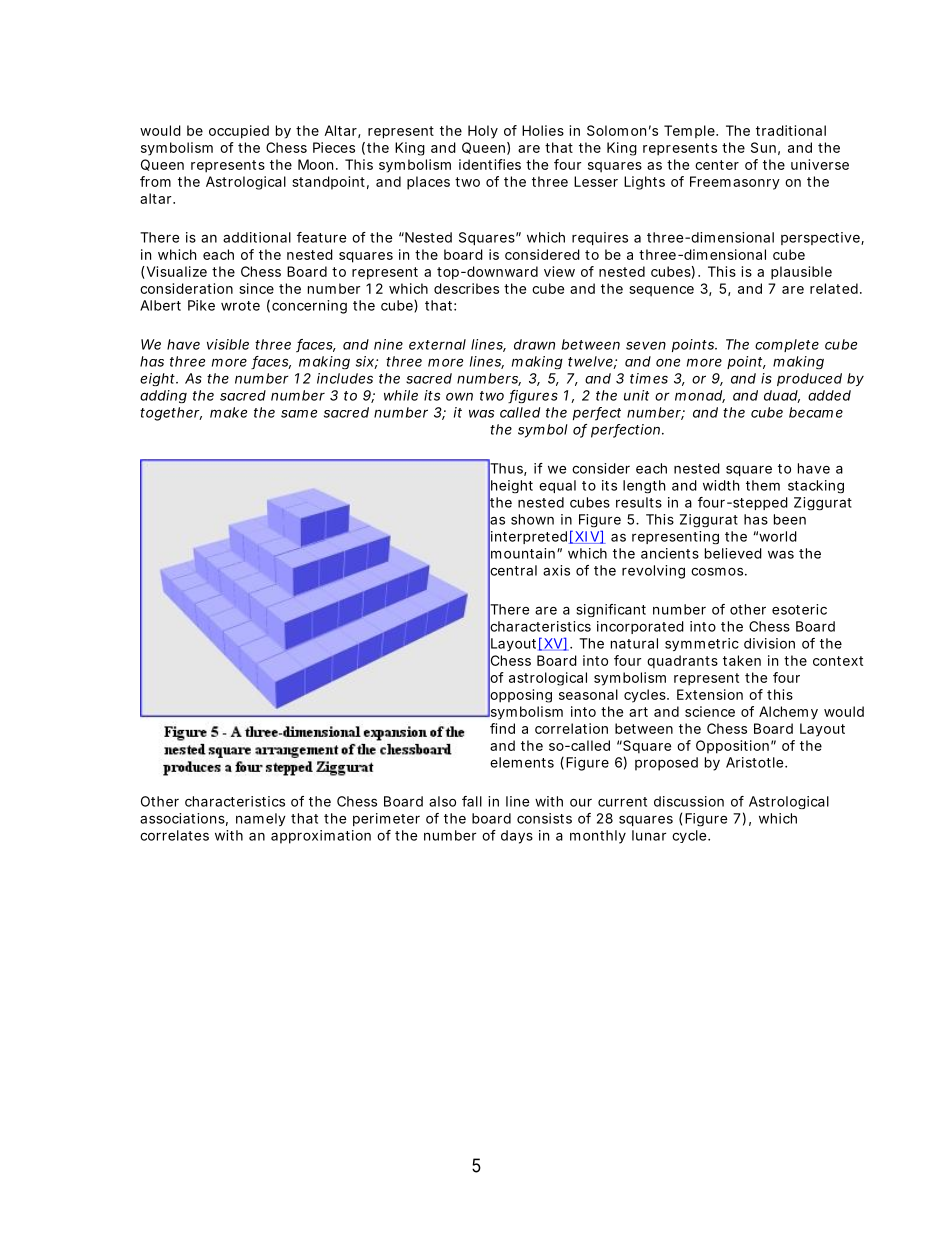 Image resolution: width=952 pixels, height=1233 pixels. I want to click on them, so click(763, 485).
